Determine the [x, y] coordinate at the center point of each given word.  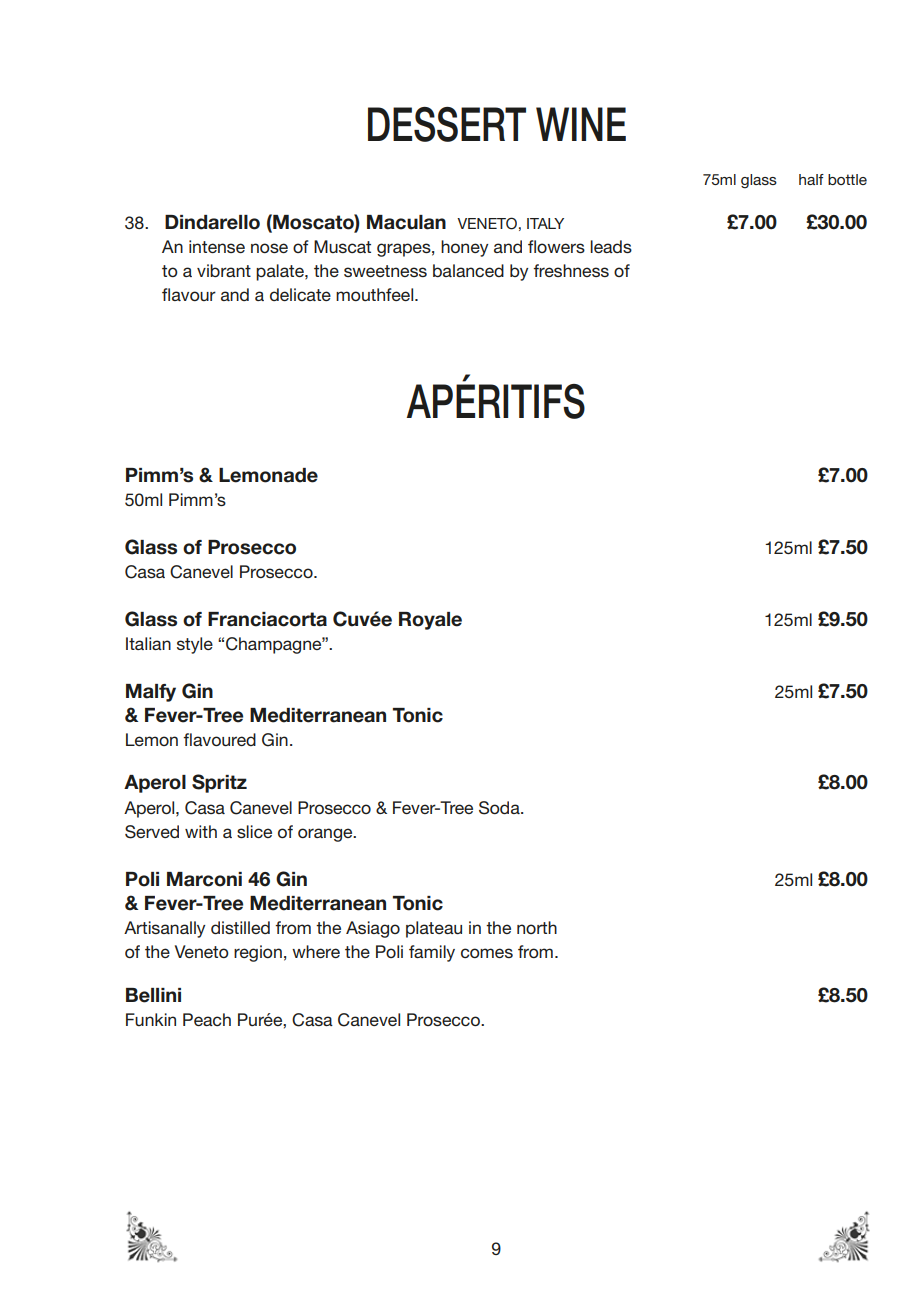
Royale [430, 621]
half [811, 179]
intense [217, 246]
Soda [500, 808]
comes [487, 953]
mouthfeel [376, 294]
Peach [207, 1019]
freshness [571, 270]
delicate [300, 294]
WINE [581, 124]
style [195, 645]
